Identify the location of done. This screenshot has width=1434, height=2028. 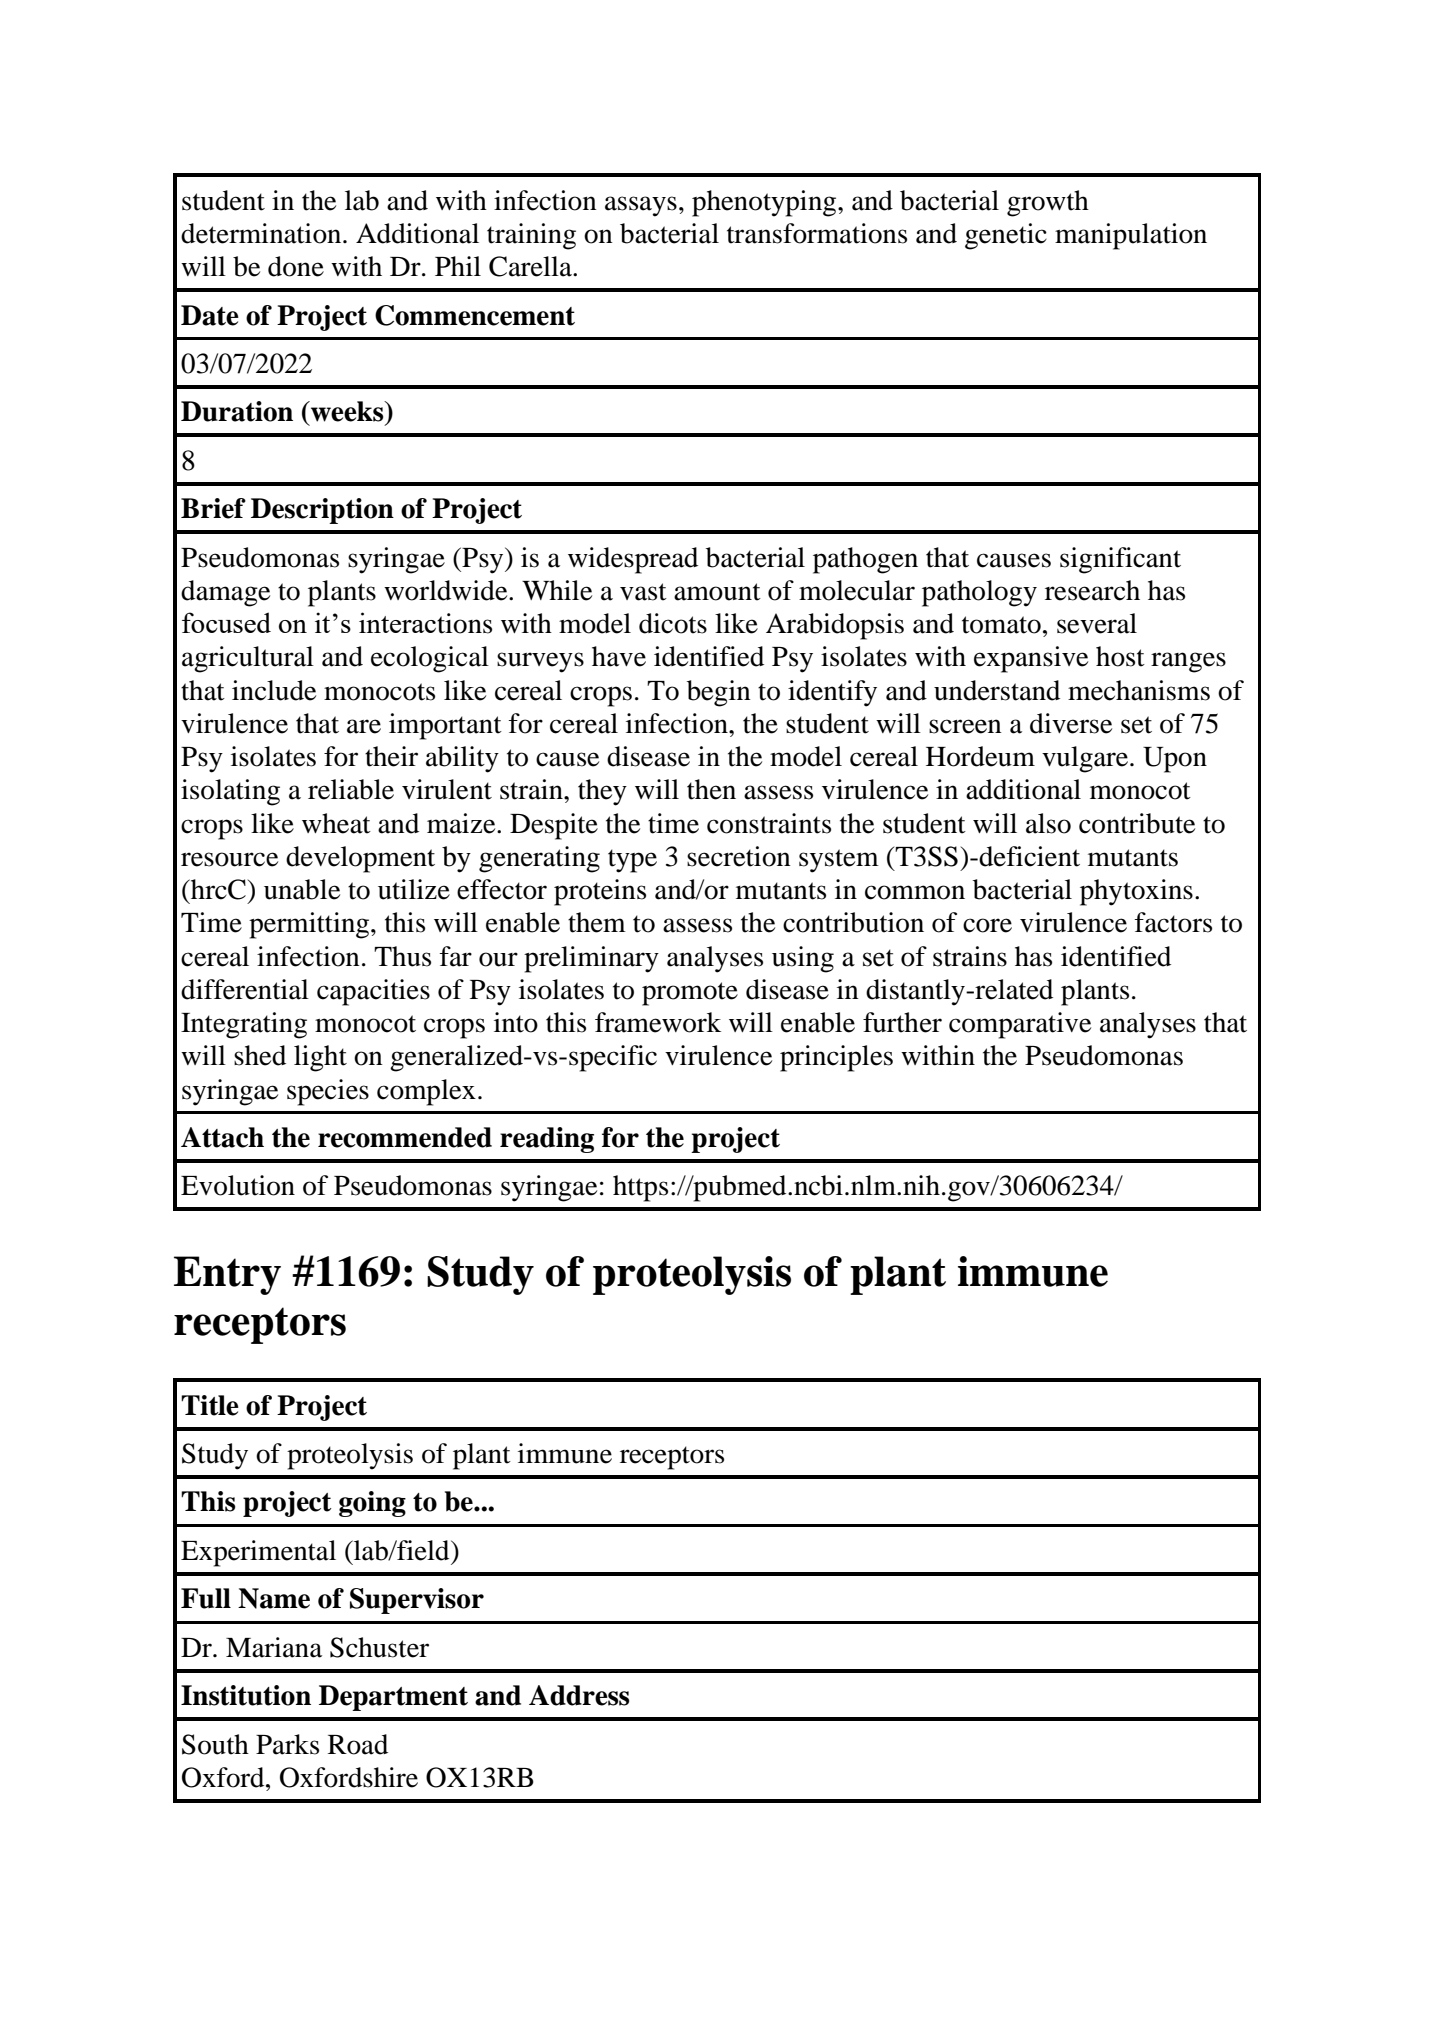
(296, 266).
